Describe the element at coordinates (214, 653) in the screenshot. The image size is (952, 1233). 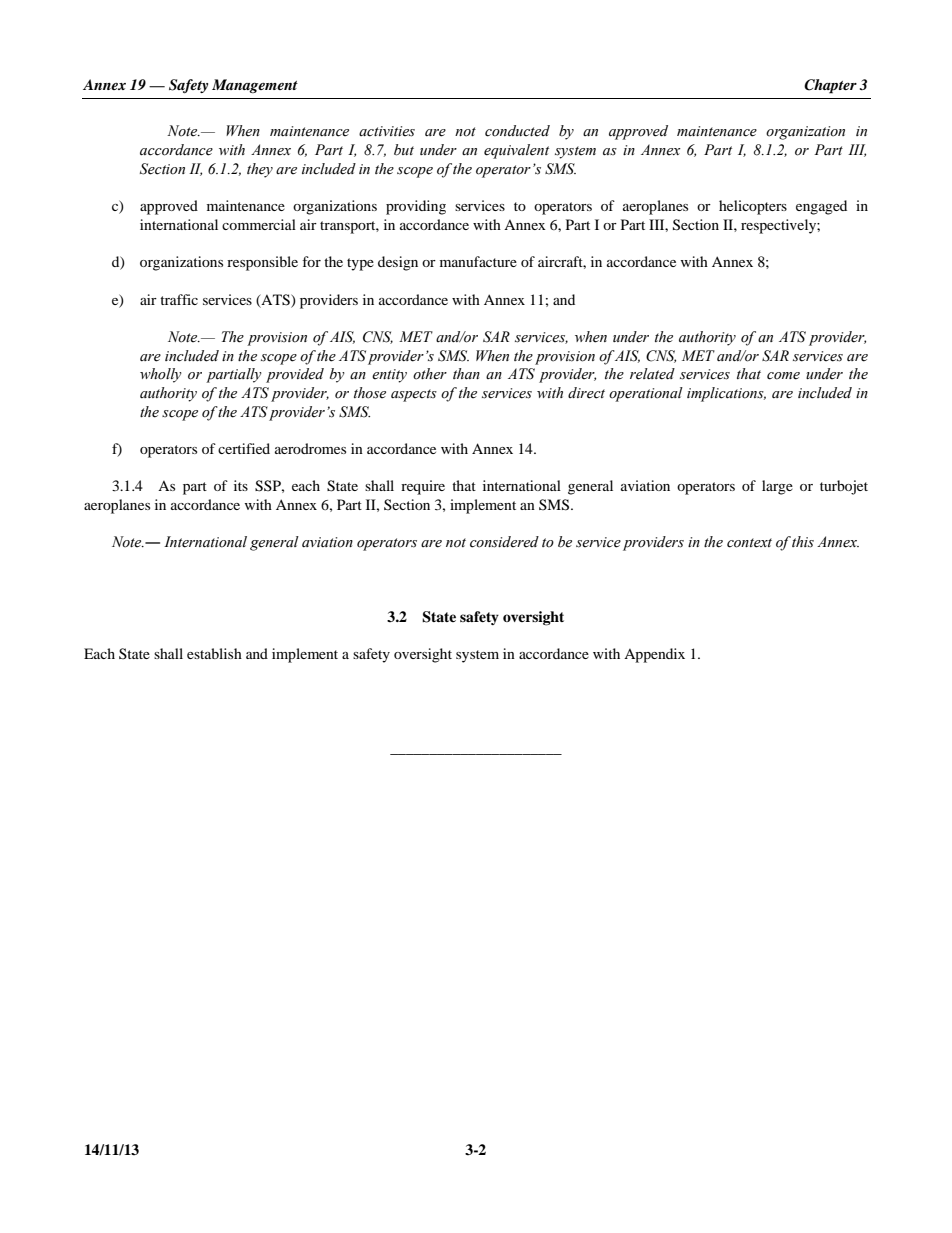
I see `establish` at that location.
